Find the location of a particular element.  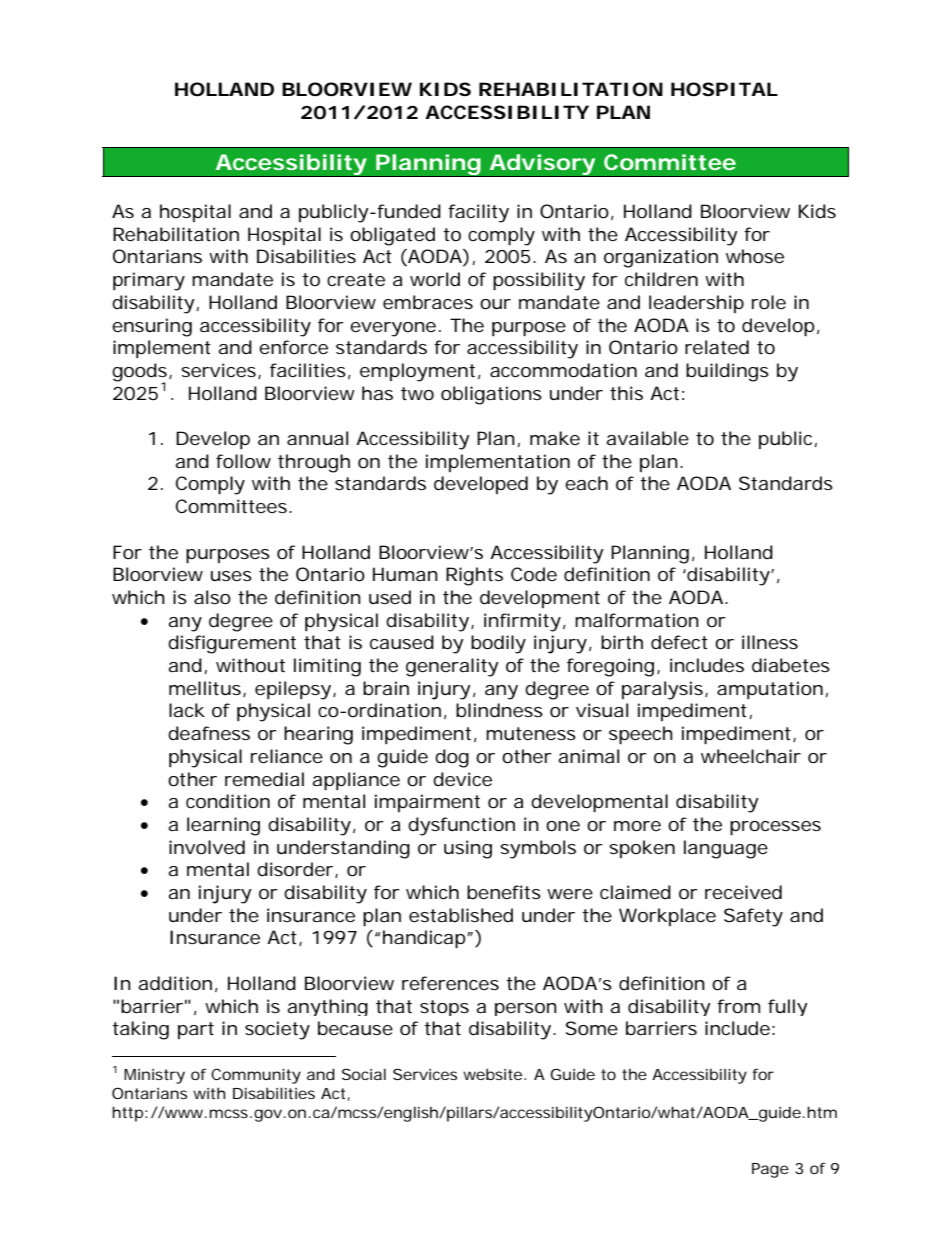

website is located at coordinates (494, 1074).
